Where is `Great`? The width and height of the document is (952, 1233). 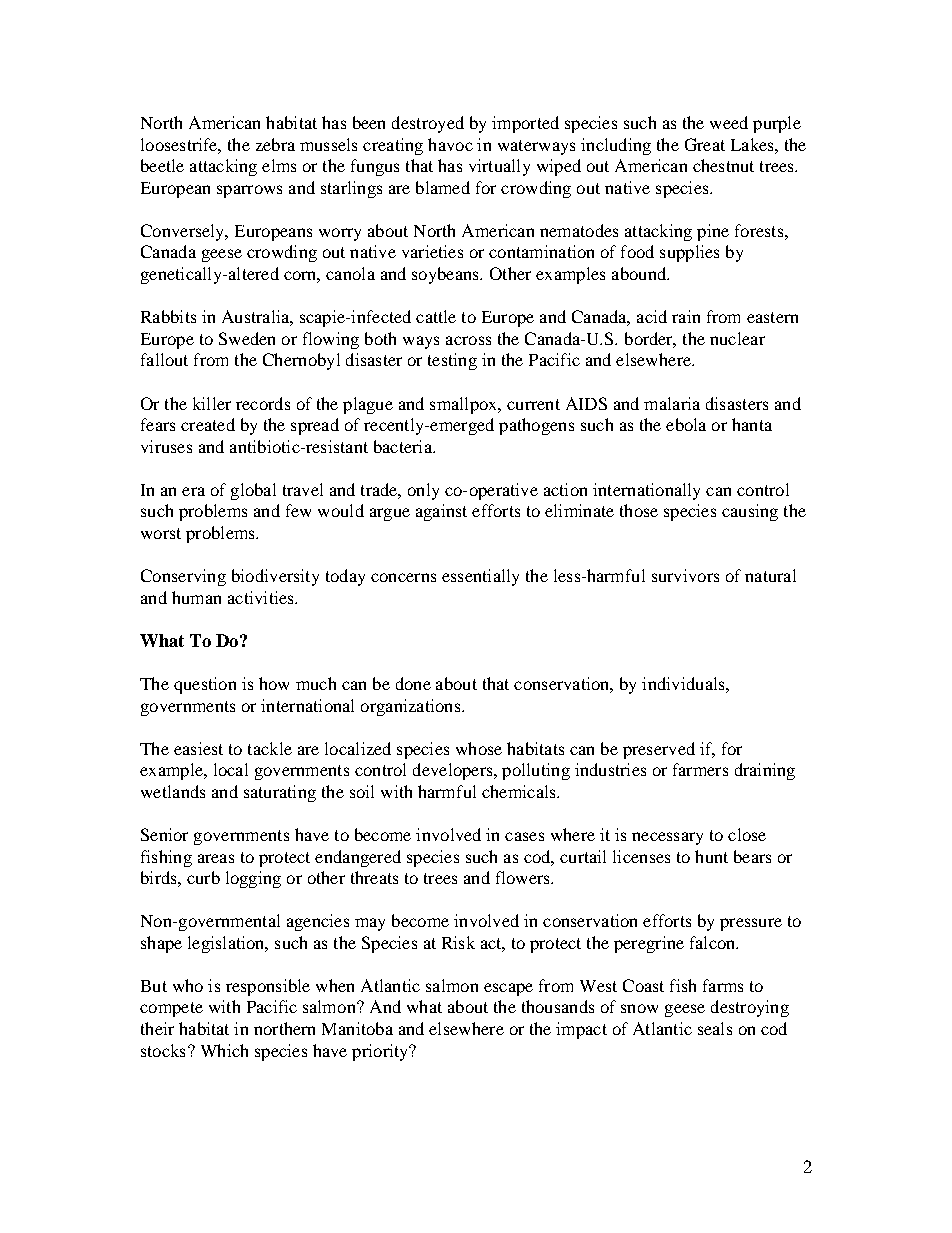 Great is located at coordinates (705, 144).
